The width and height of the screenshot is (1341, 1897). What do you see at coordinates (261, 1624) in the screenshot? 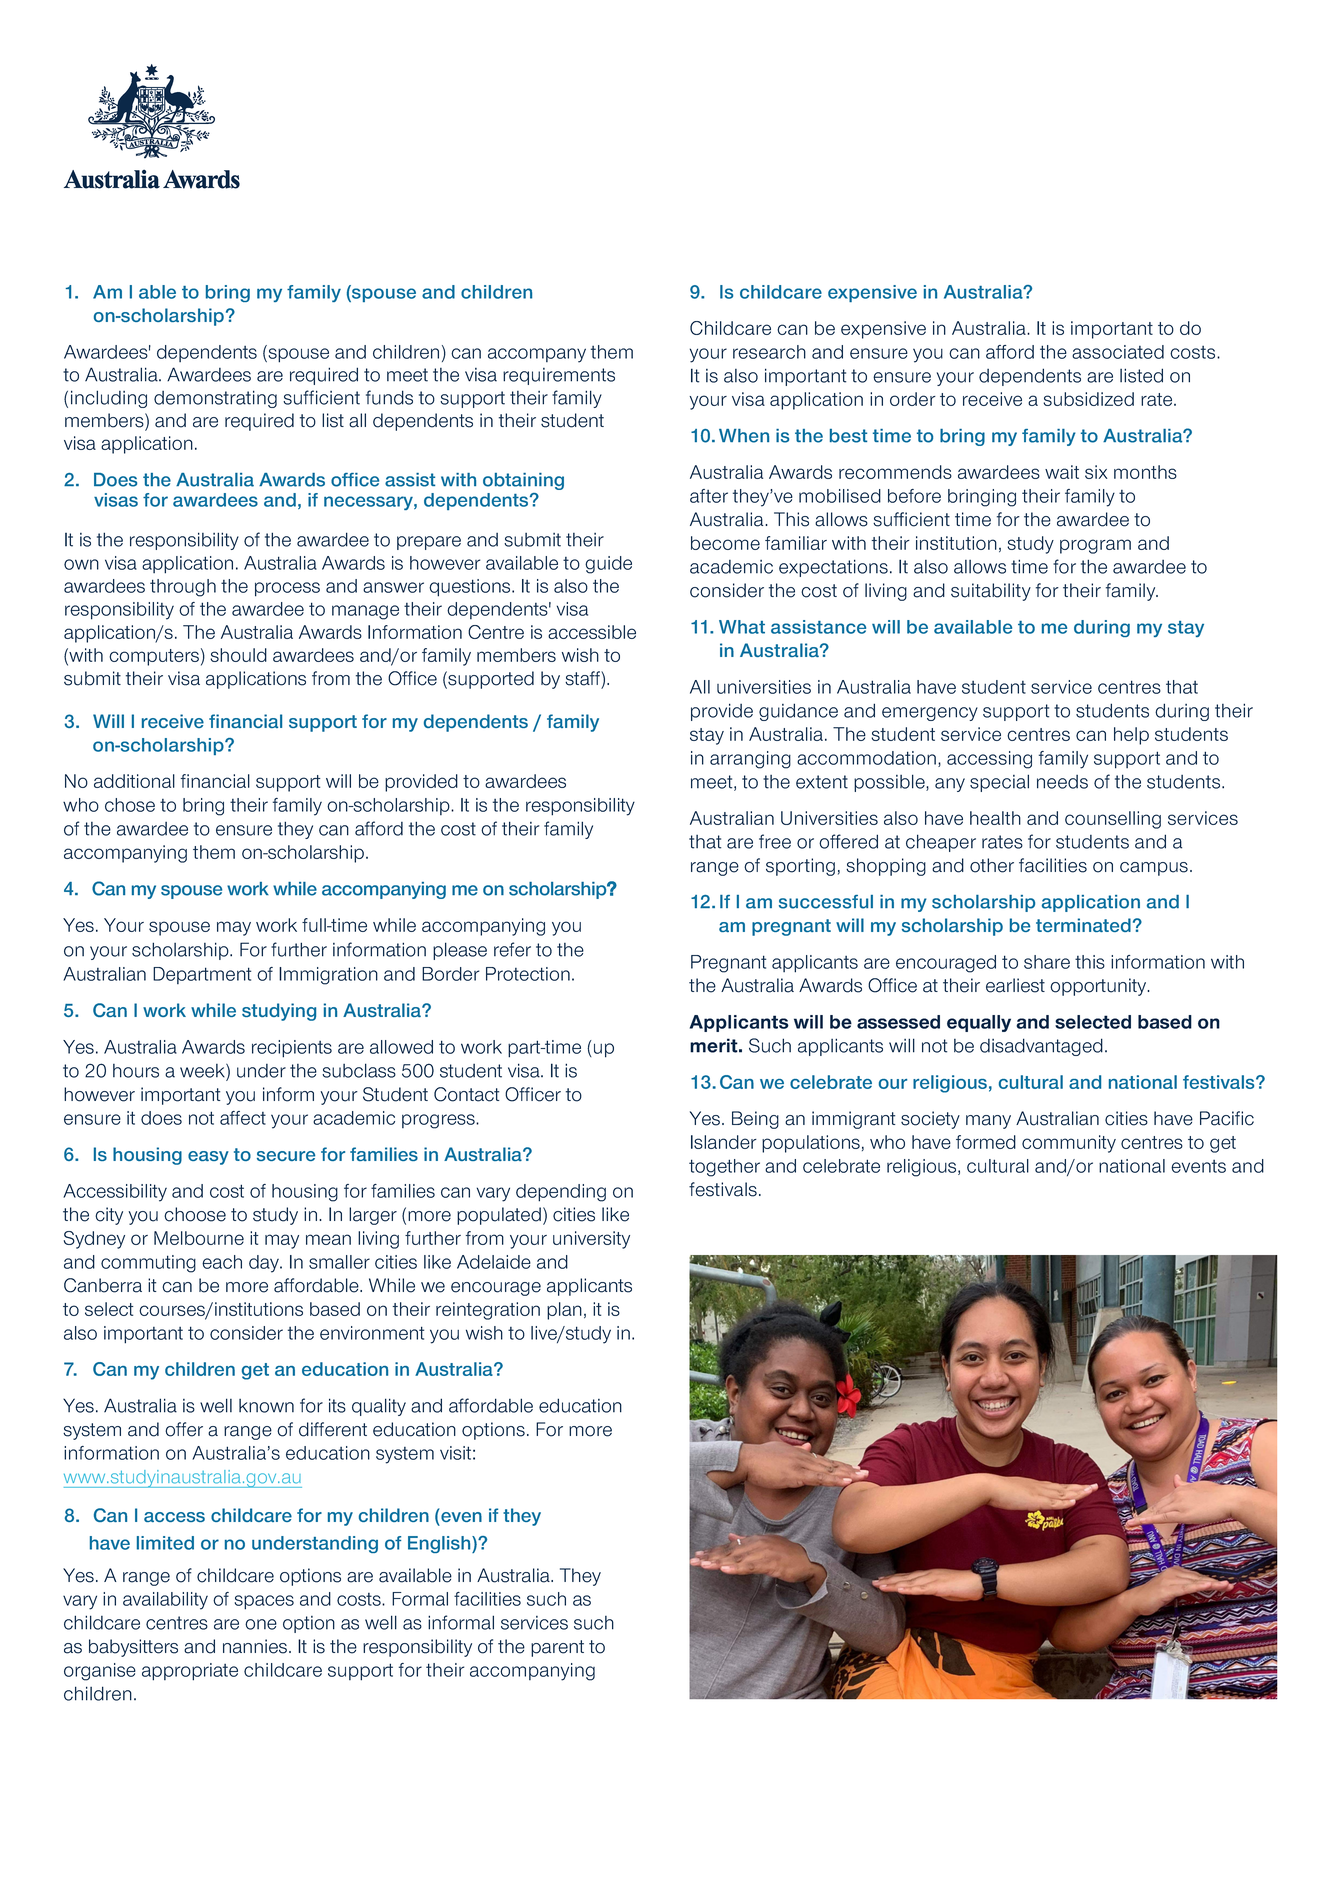
I see `one` at bounding box center [261, 1624].
